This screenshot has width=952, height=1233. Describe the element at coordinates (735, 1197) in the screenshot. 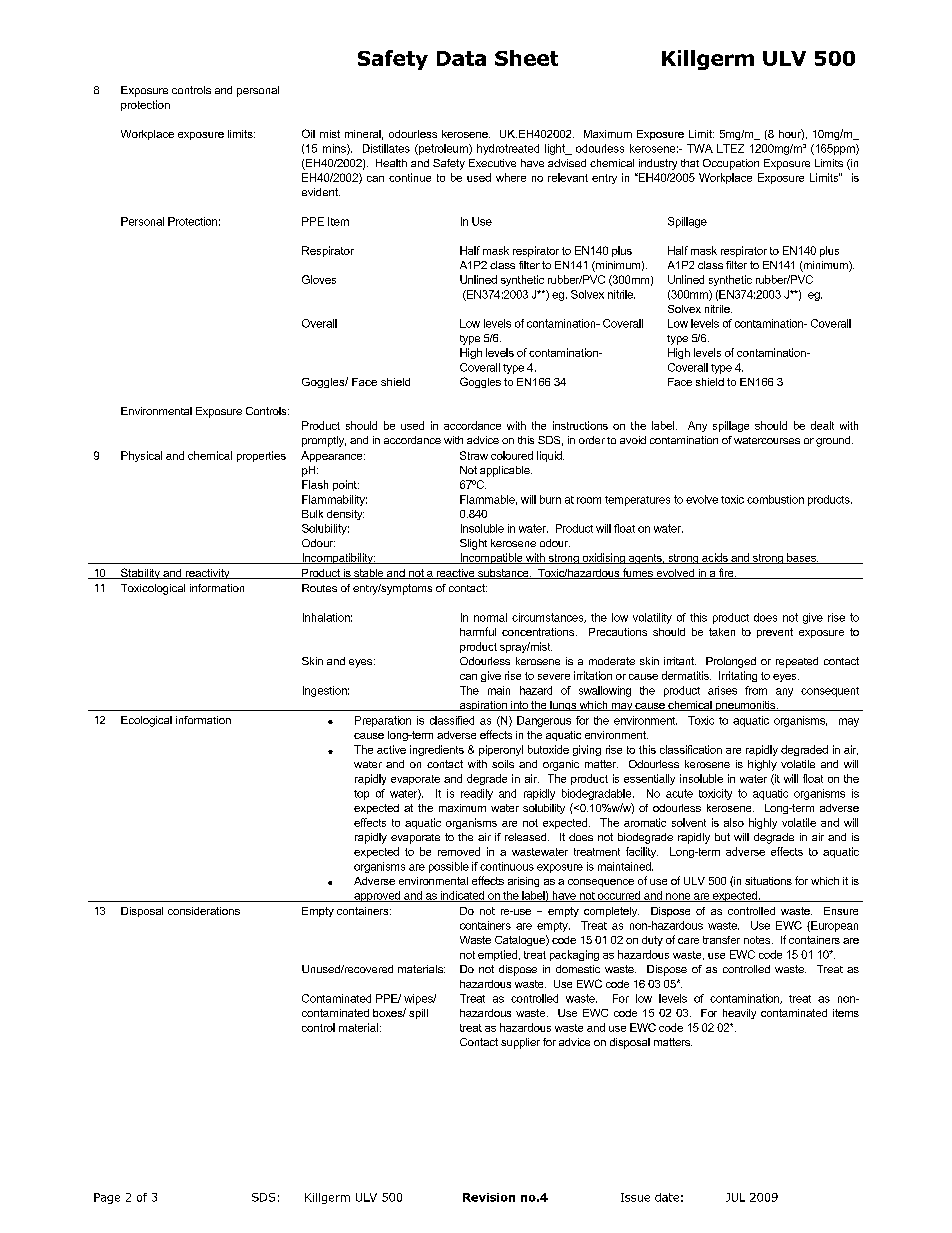

I see `JUL` at that location.
